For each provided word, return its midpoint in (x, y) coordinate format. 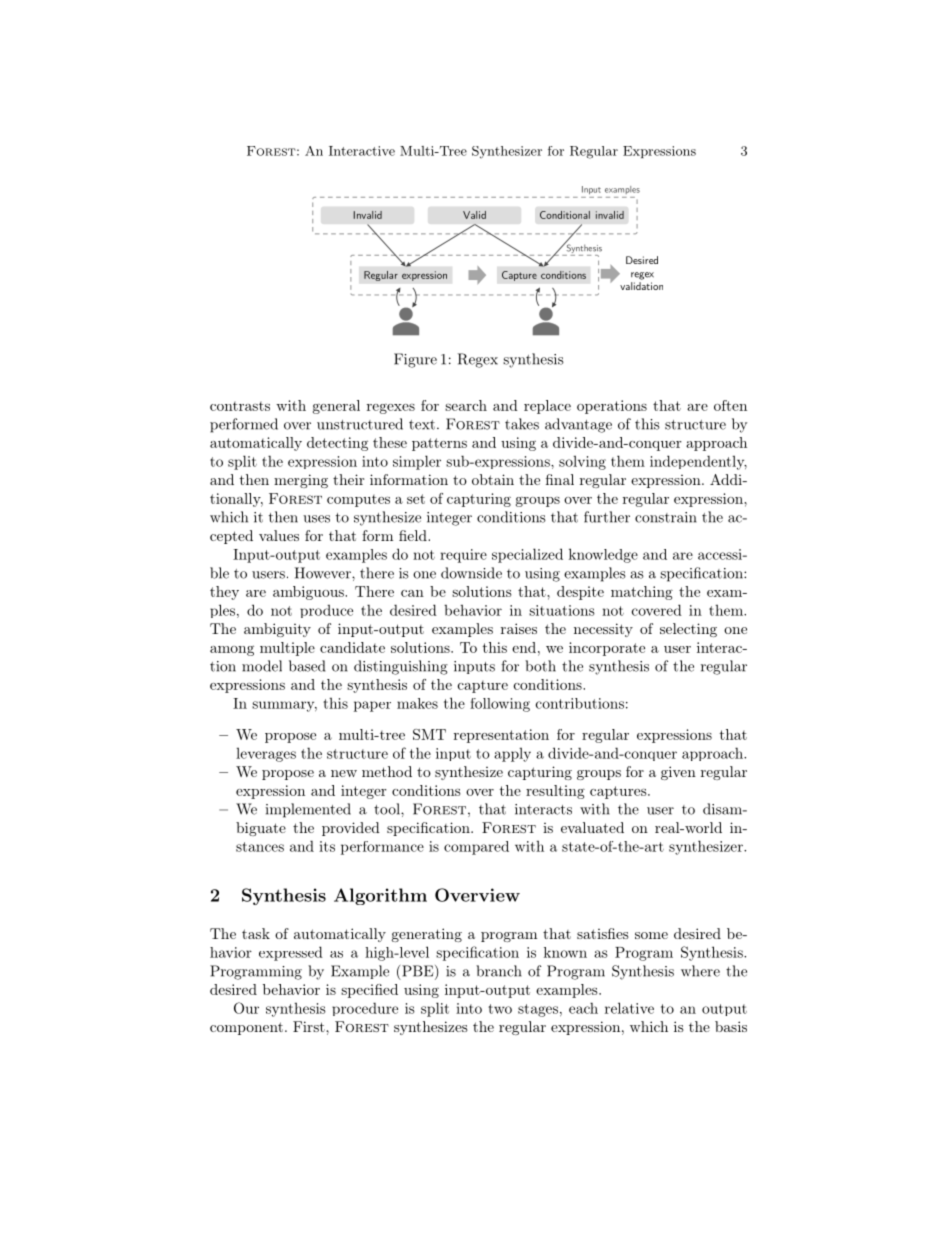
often (730, 405)
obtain (493, 479)
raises (519, 628)
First (310, 1026)
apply (512, 754)
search (466, 405)
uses (316, 519)
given (678, 773)
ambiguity (277, 630)
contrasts (240, 406)
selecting (688, 630)
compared (476, 848)
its (327, 846)
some (651, 935)
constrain (666, 517)
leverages (266, 754)
